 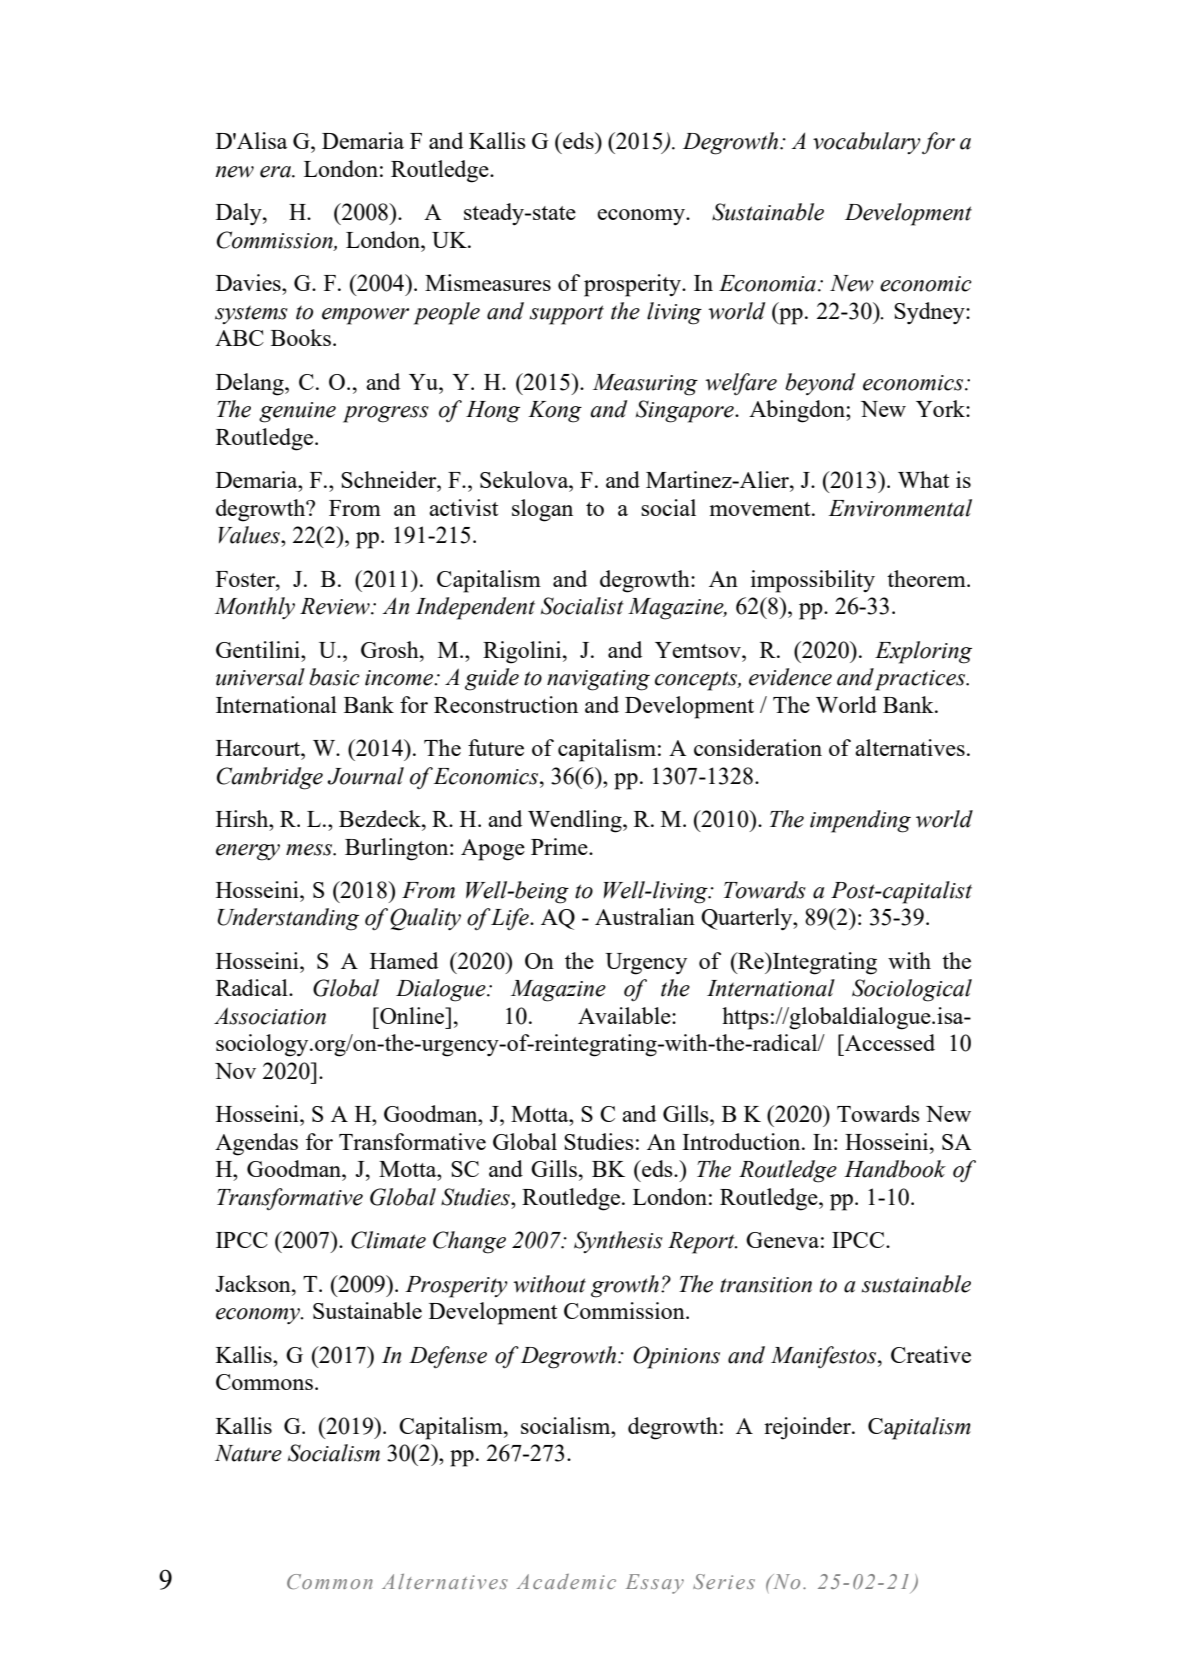 I want to click on Daly, so click(x=240, y=214).
